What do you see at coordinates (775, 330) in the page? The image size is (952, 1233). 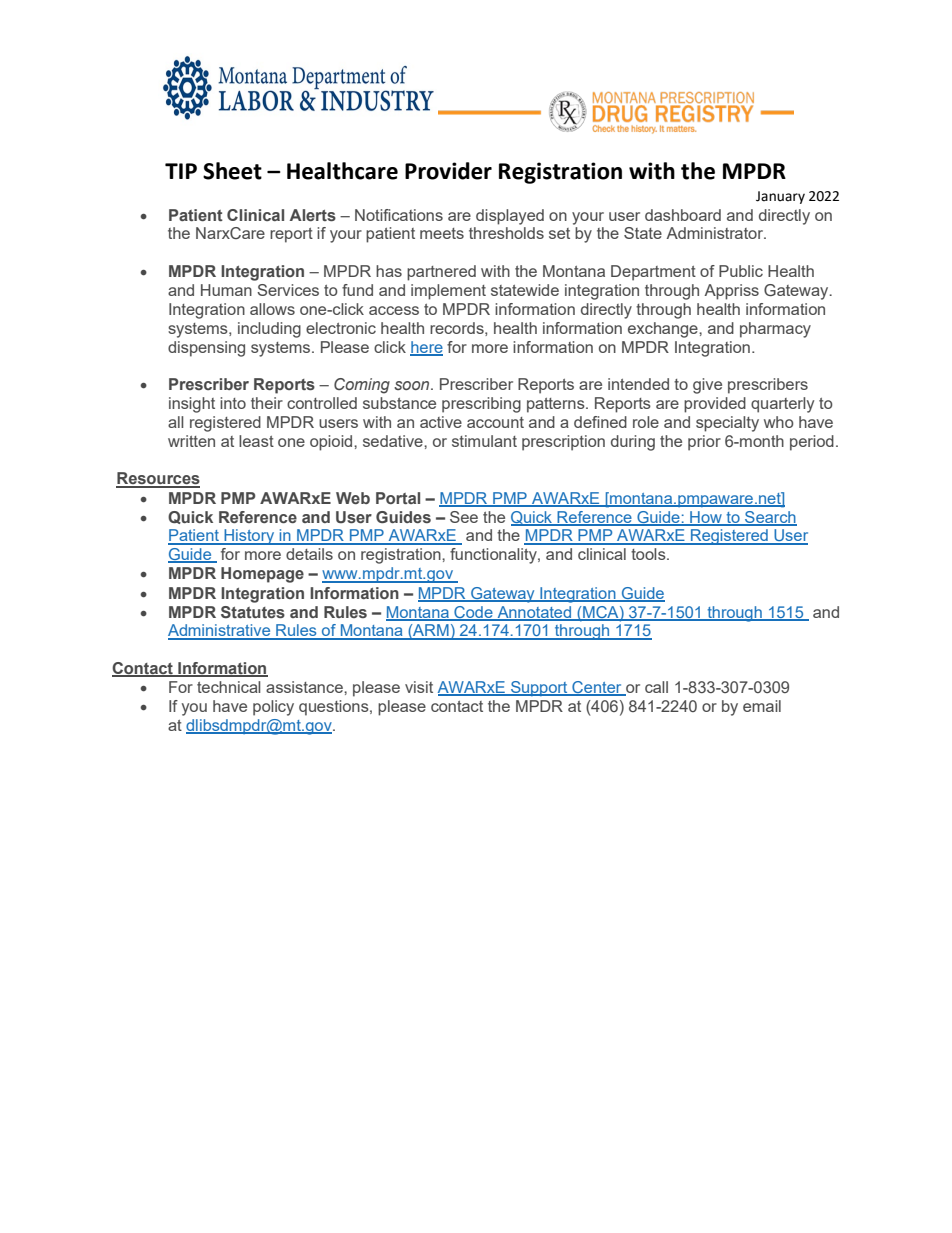 I see `pharmacy` at bounding box center [775, 330].
